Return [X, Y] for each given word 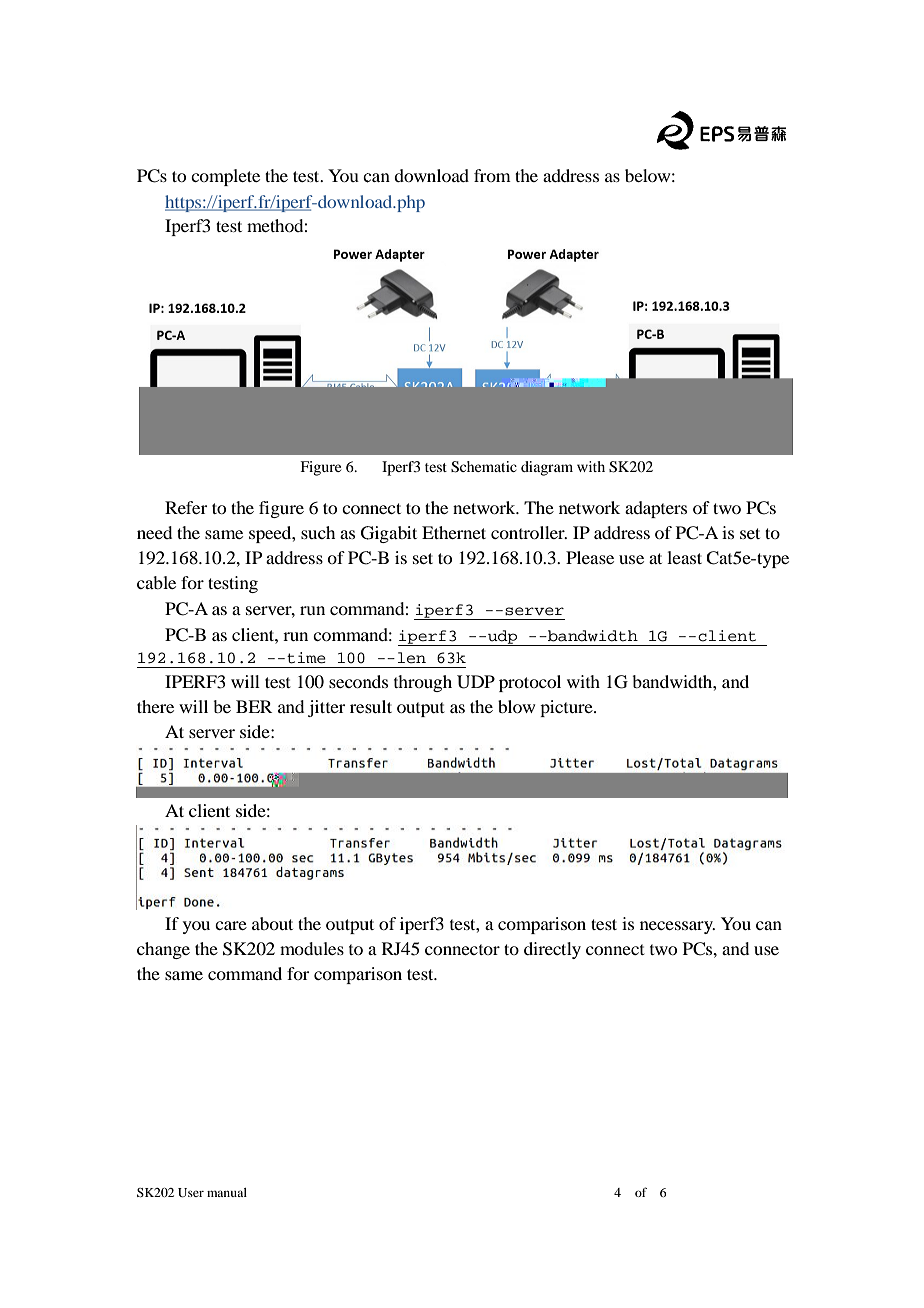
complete [225, 177]
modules [312, 948]
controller [529, 532]
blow [516, 706]
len [412, 657]
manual [227, 1192]
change [163, 950]
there [155, 706]
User [191, 1192]
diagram [547, 468]
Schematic [484, 467]
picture [567, 708]
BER [254, 706]
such [318, 532]
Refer [186, 507]
